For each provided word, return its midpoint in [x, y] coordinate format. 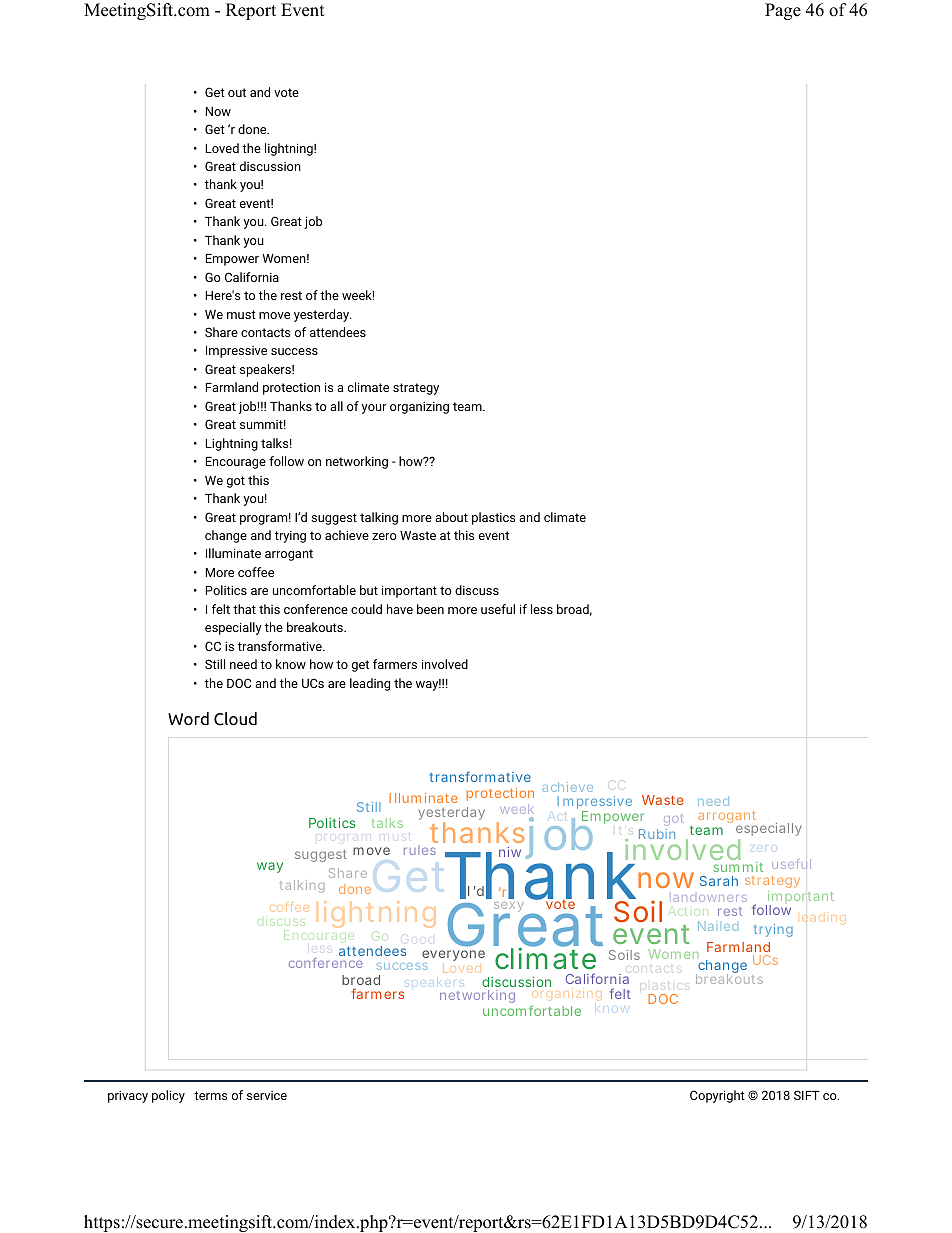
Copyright [717, 1096]
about [451, 517]
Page [783, 11]
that [244, 609]
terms [210, 1095]
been [430, 609]
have [400, 609]
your [374, 409]
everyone [453, 957]
